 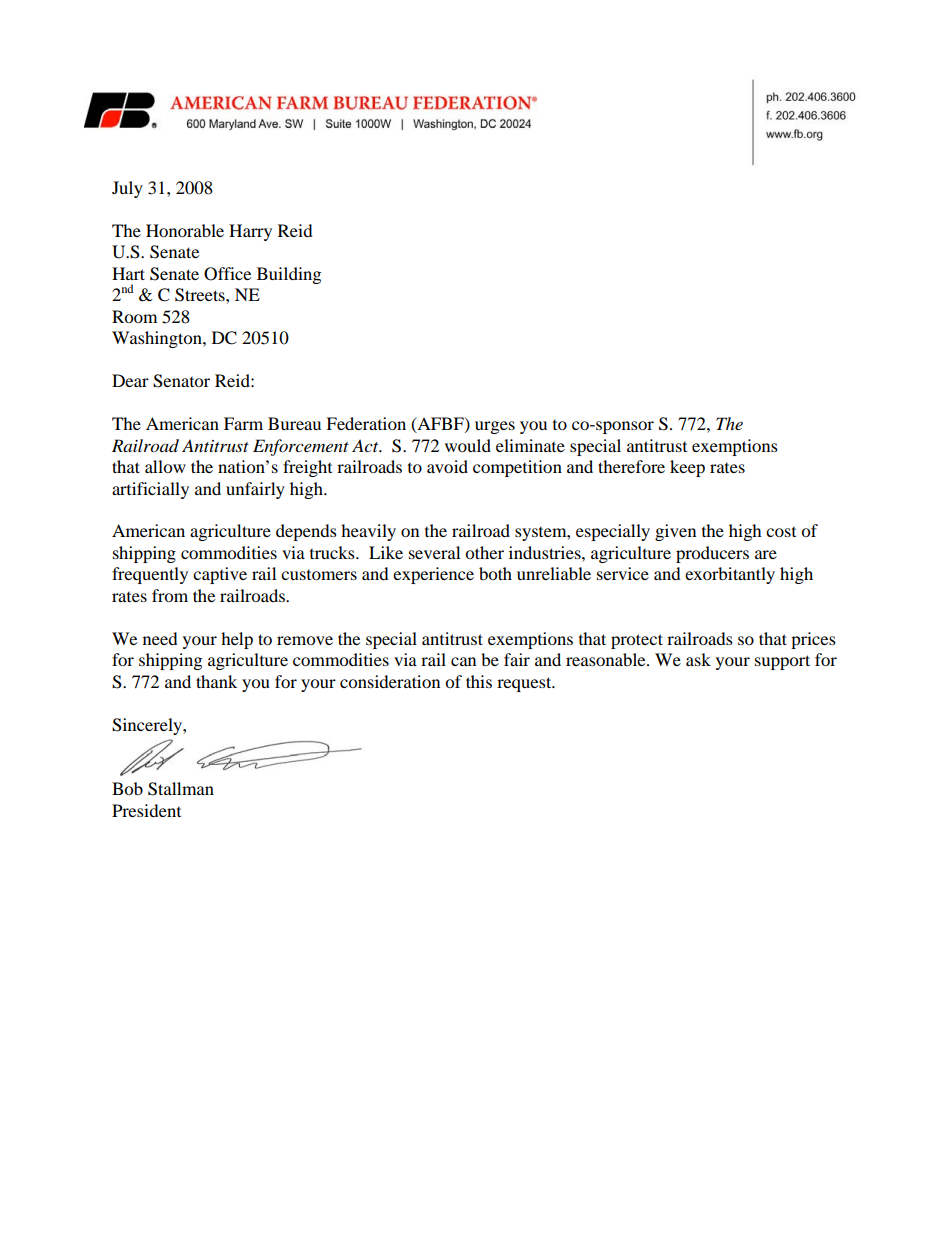 What do you see at coordinates (185, 230) in the screenshot?
I see `Honorable` at bounding box center [185, 230].
